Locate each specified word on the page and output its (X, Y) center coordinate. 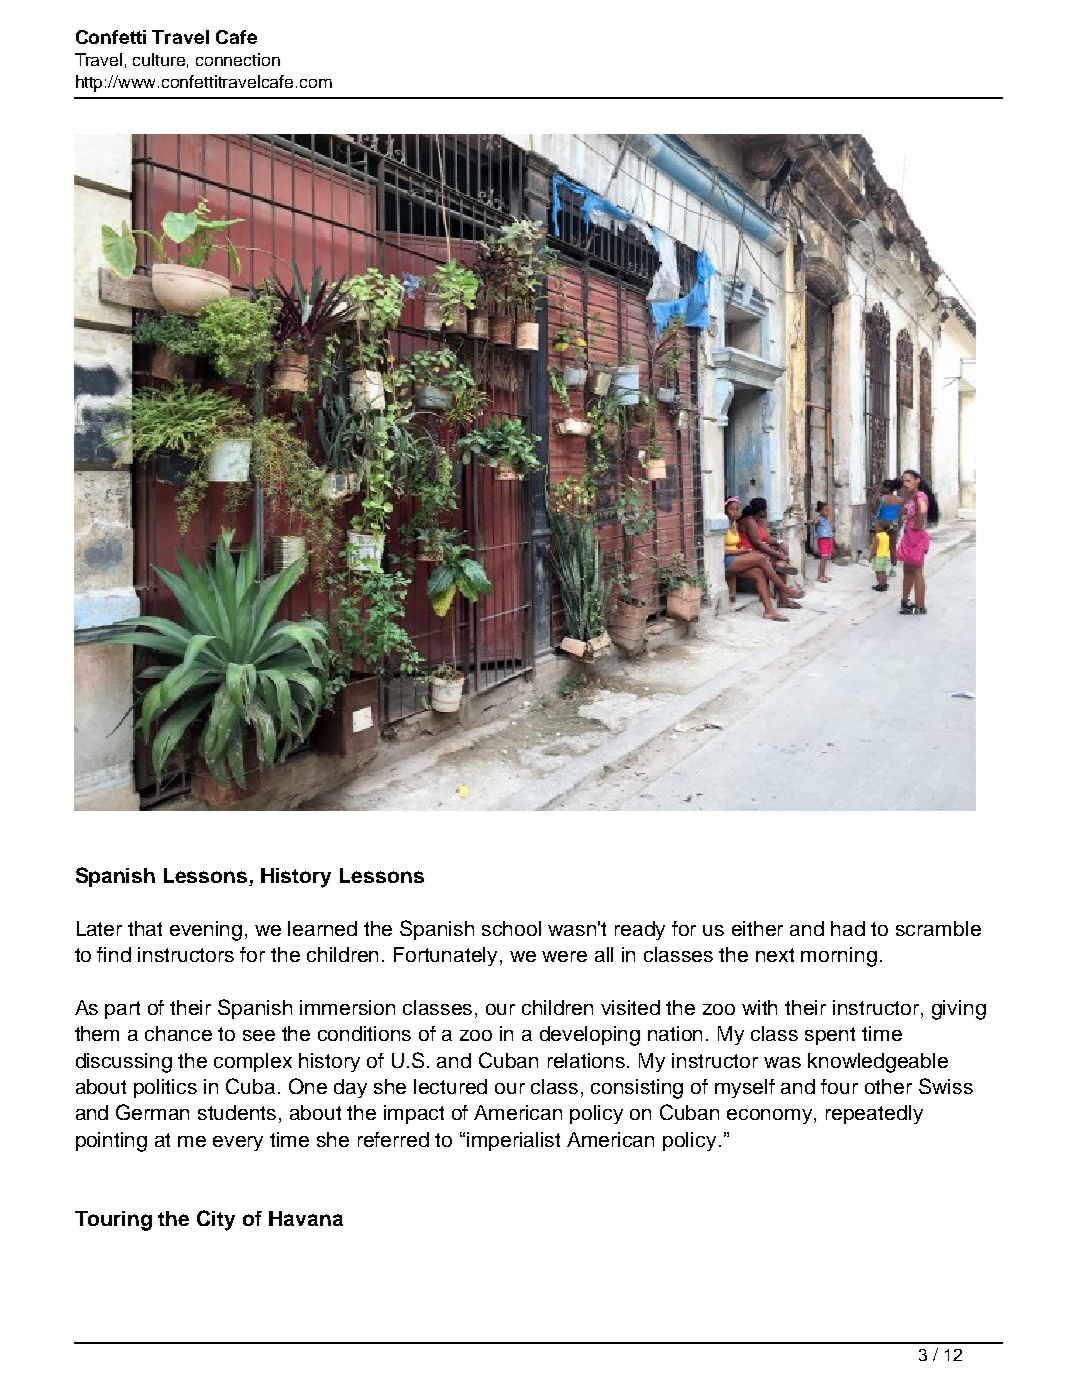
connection (238, 59)
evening (206, 931)
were (564, 956)
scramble (938, 928)
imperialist (513, 1141)
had (848, 928)
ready (640, 930)
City (216, 1220)
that (145, 928)
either (757, 928)
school (511, 928)
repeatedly (874, 1114)
